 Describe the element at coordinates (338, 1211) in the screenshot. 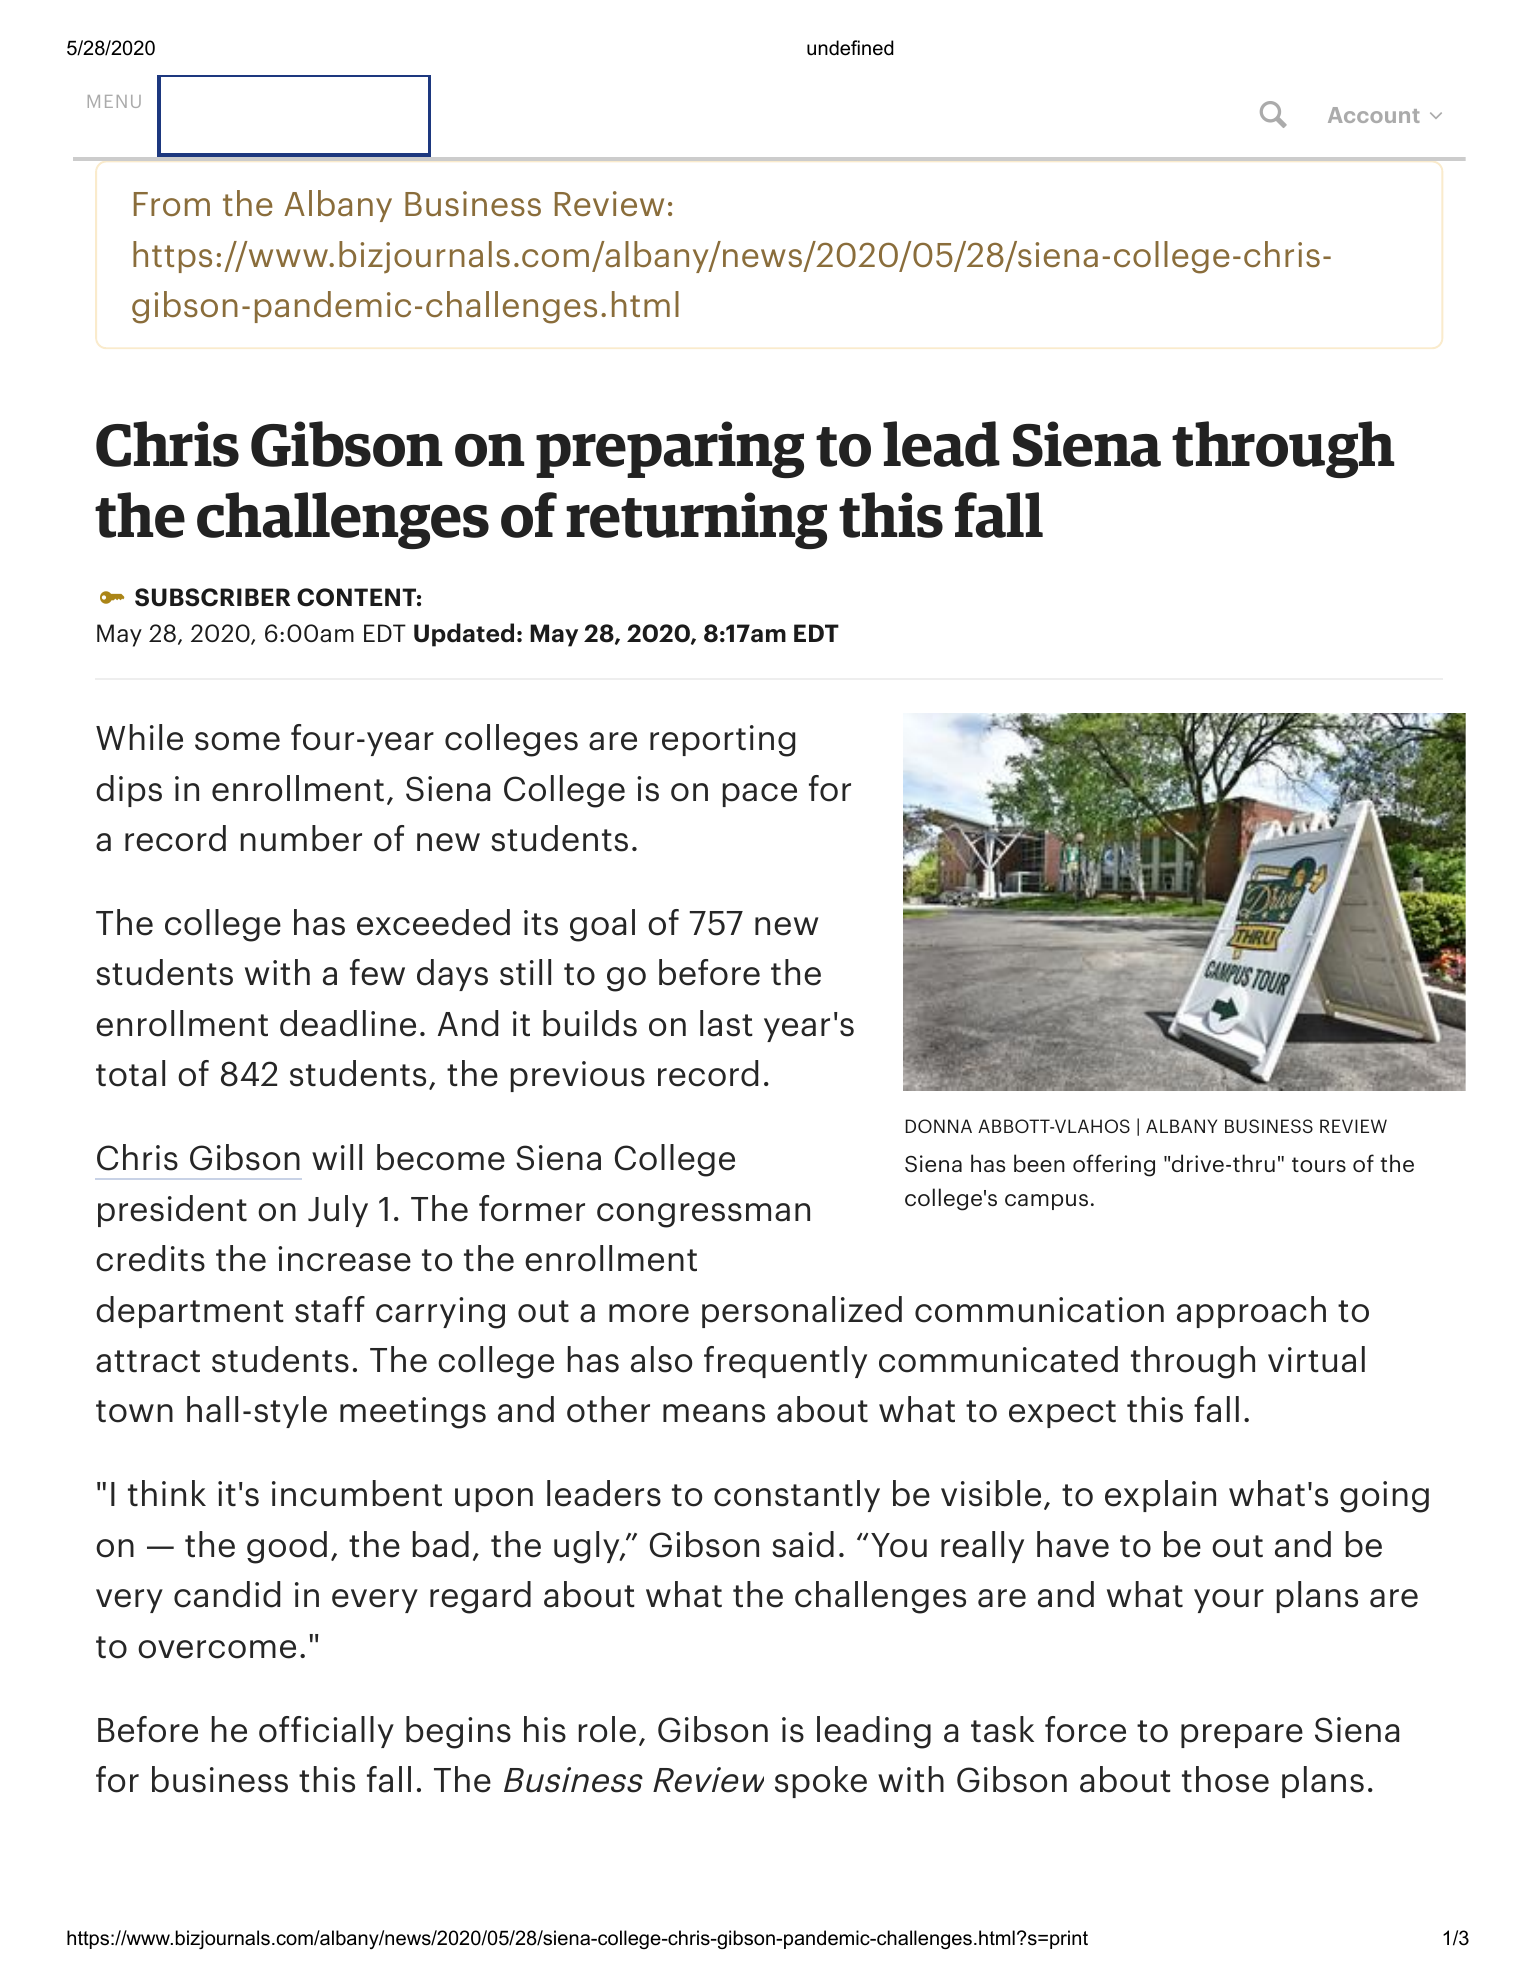

I see `July` at that location.
